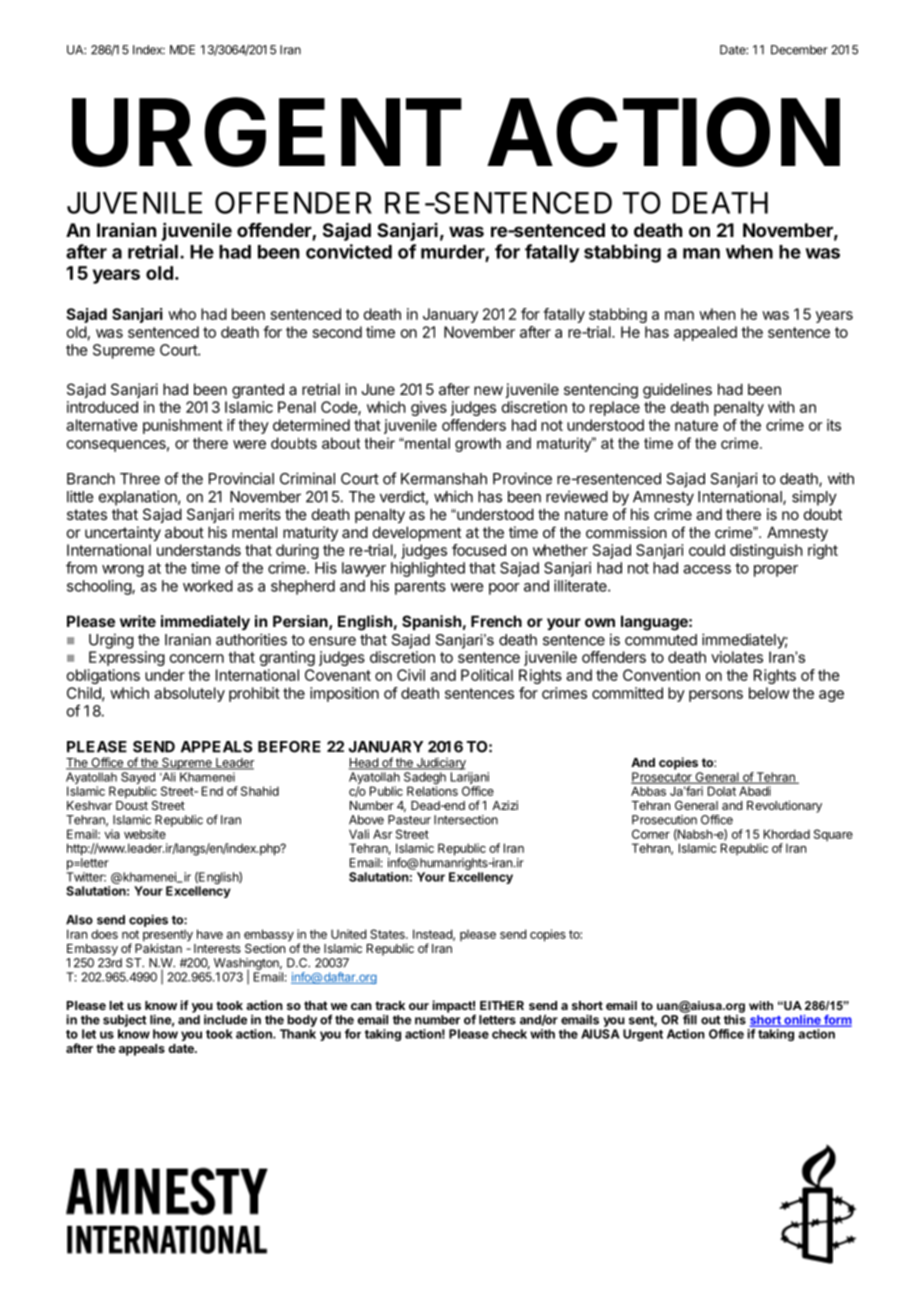 Image resolution: width=924 pixels, height=1308 pixels. Describe the element at coordinates (705, 333) in the screenshot. I see `appealed` at that location.
